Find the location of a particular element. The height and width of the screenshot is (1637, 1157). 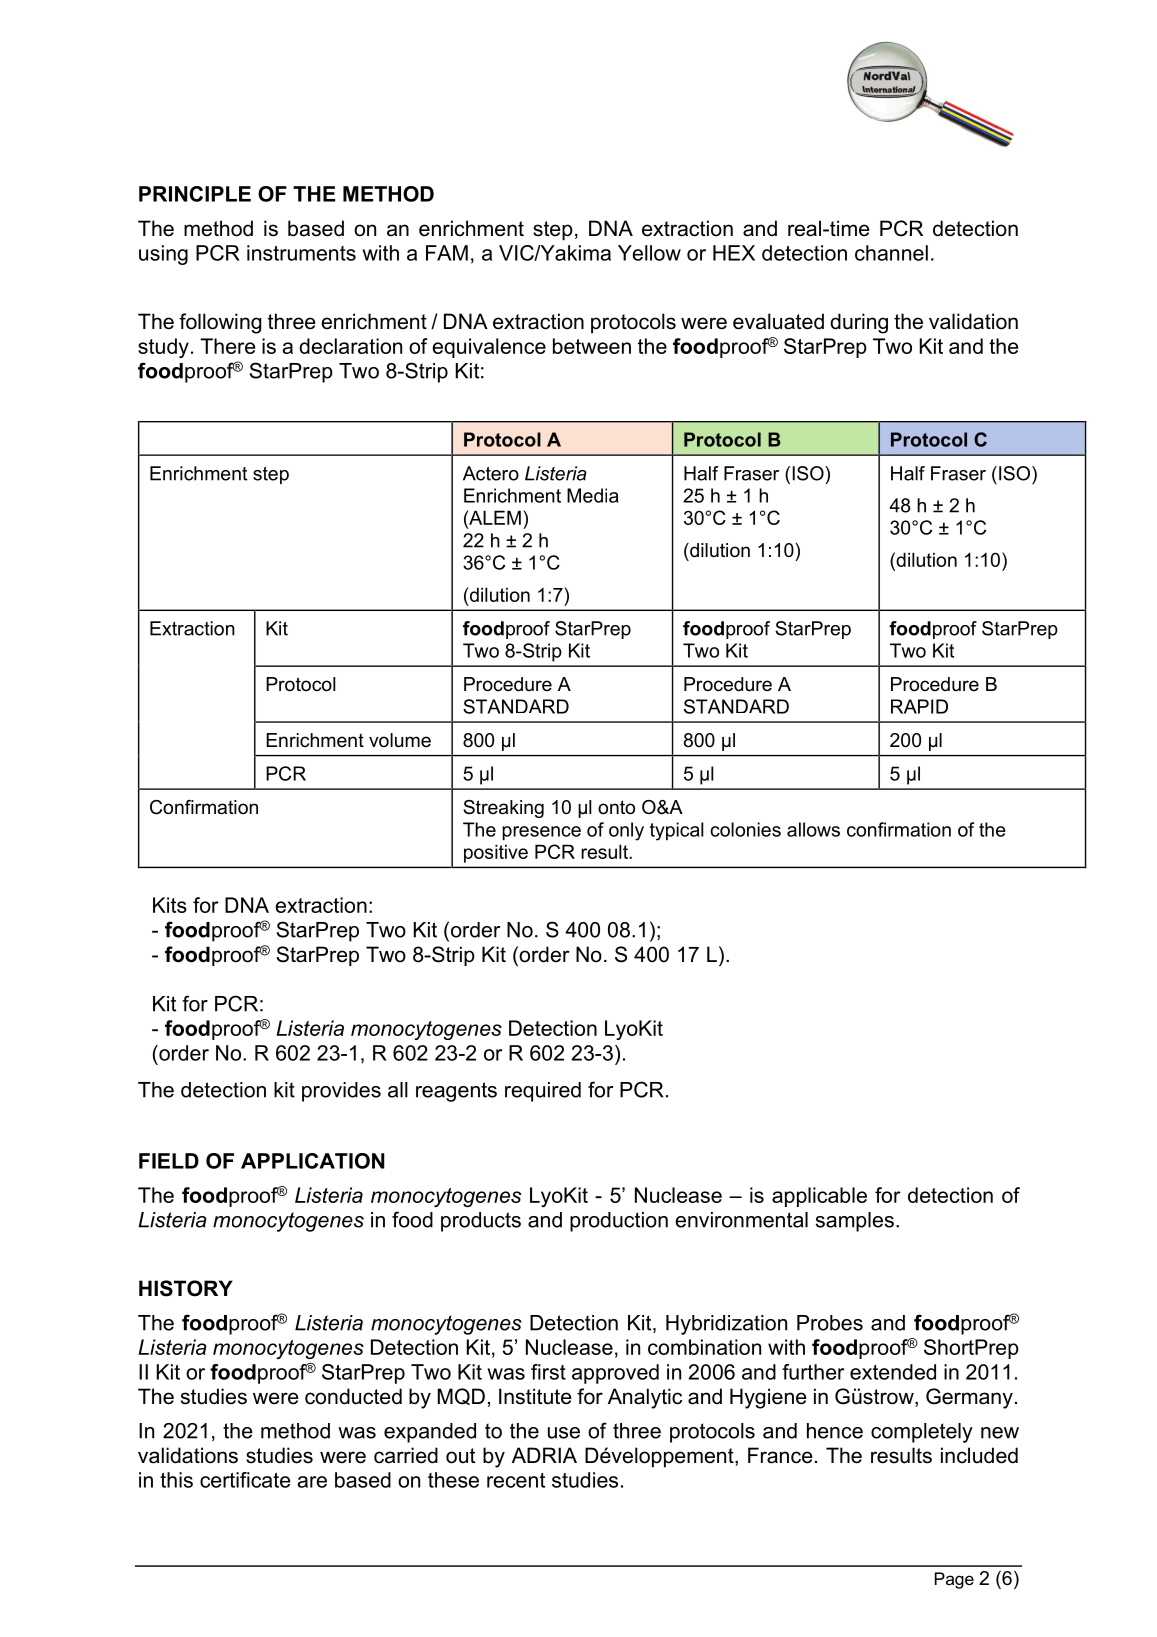

Page is located at coordinates (954, 1580).
